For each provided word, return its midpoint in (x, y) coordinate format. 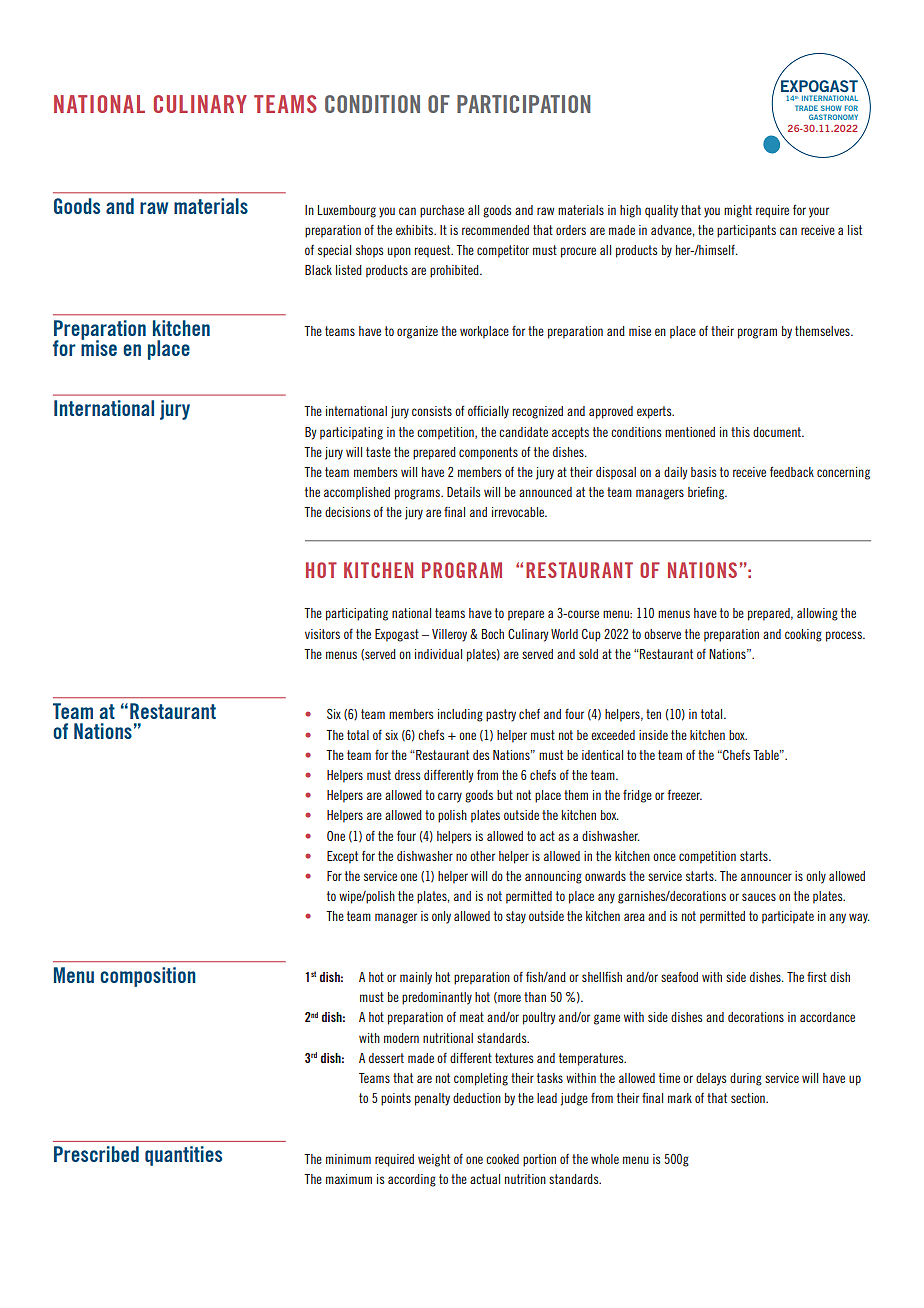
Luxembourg (347, 211)
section (749, 1098)
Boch (493, 634)
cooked (502, 1159)
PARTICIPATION (523, 104)
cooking (803, 635)
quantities (183, 1156)
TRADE (806, 108)
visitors (322, 634)
